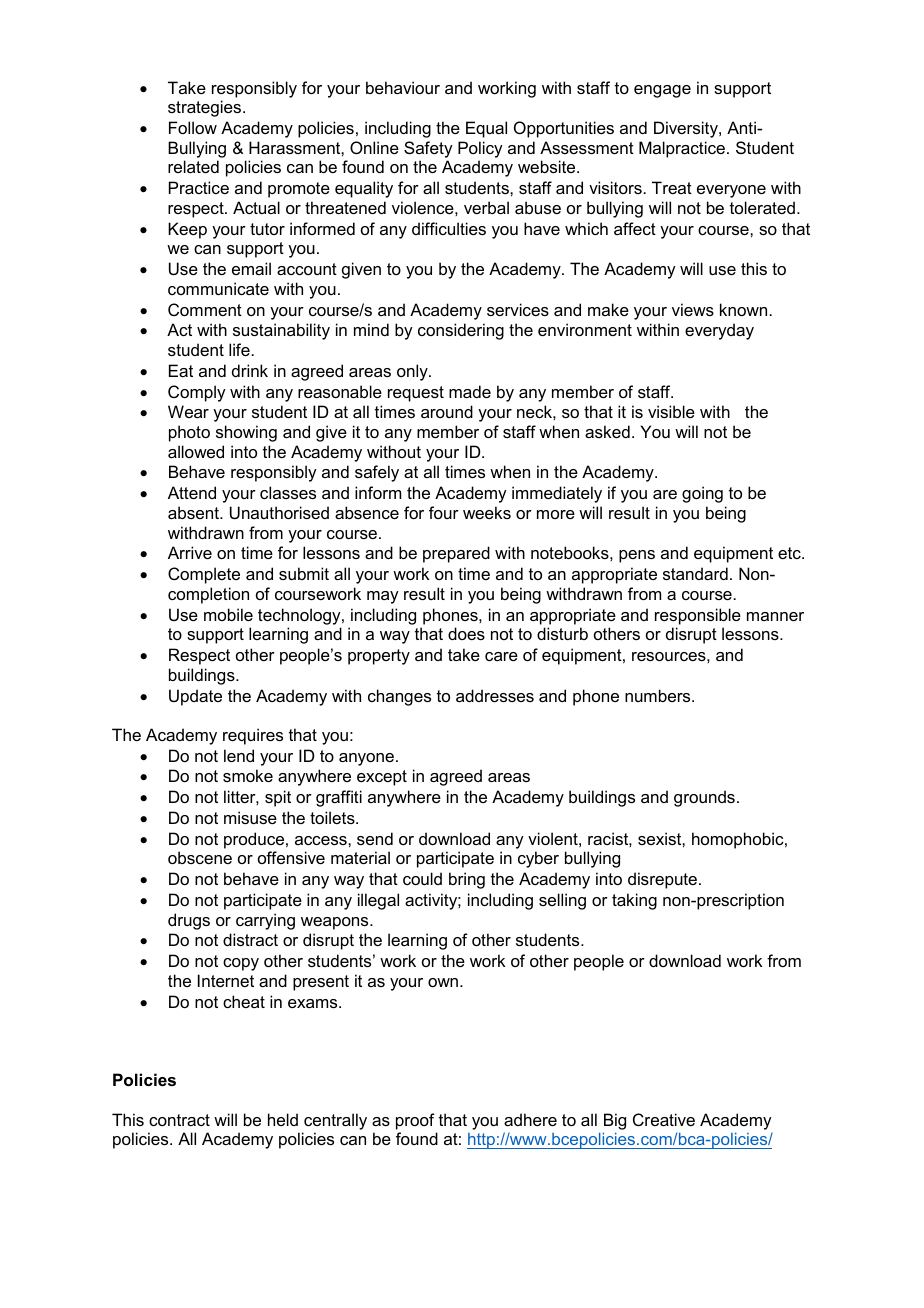 This screenshot has width=924, height=1308. What do you see at coordinates (281, 331) in the screenshot?
I see `sustainability` at bounding box center [281, 331].
